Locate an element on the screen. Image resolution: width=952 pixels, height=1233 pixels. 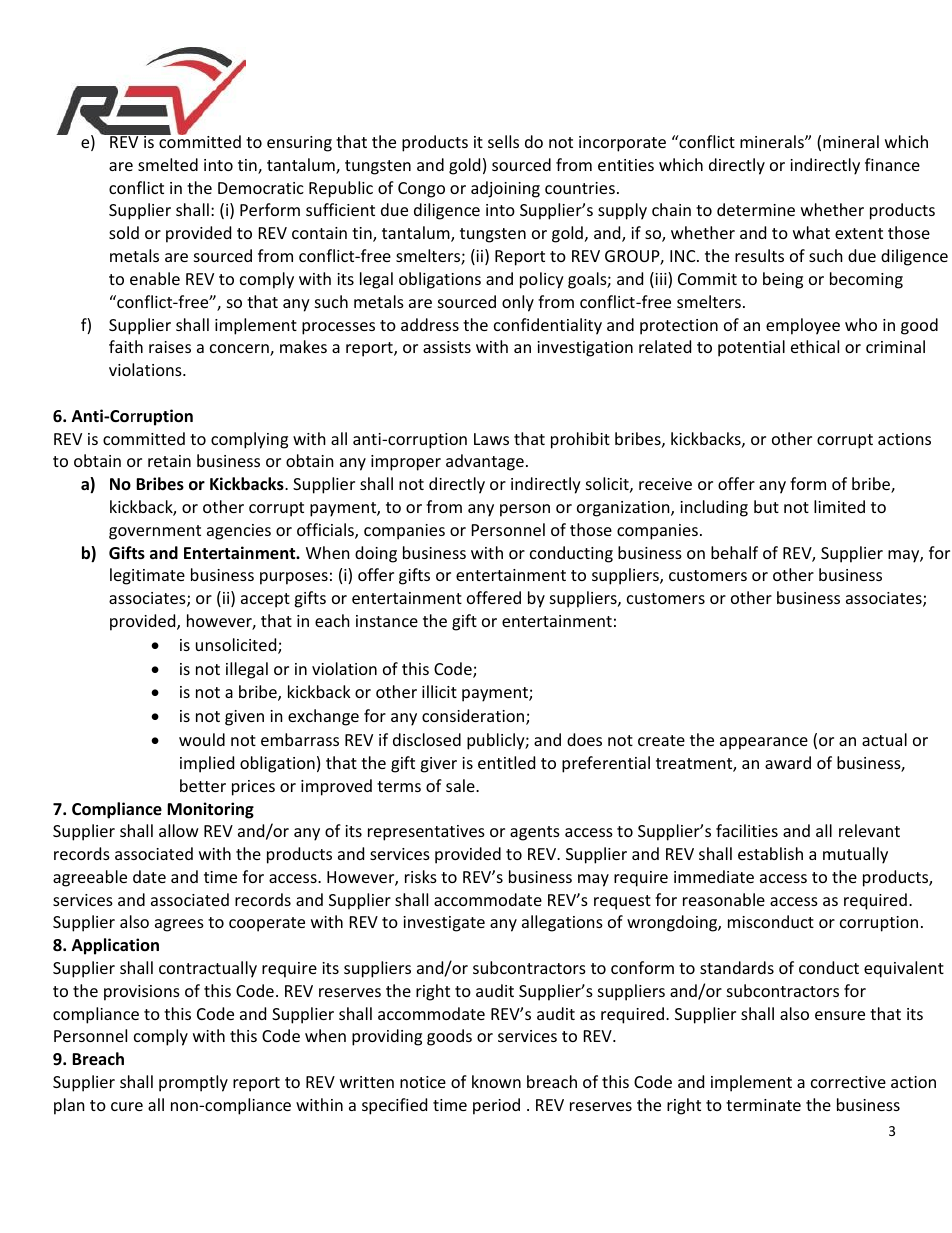
adjoining is located at coordinates (505, 189).
